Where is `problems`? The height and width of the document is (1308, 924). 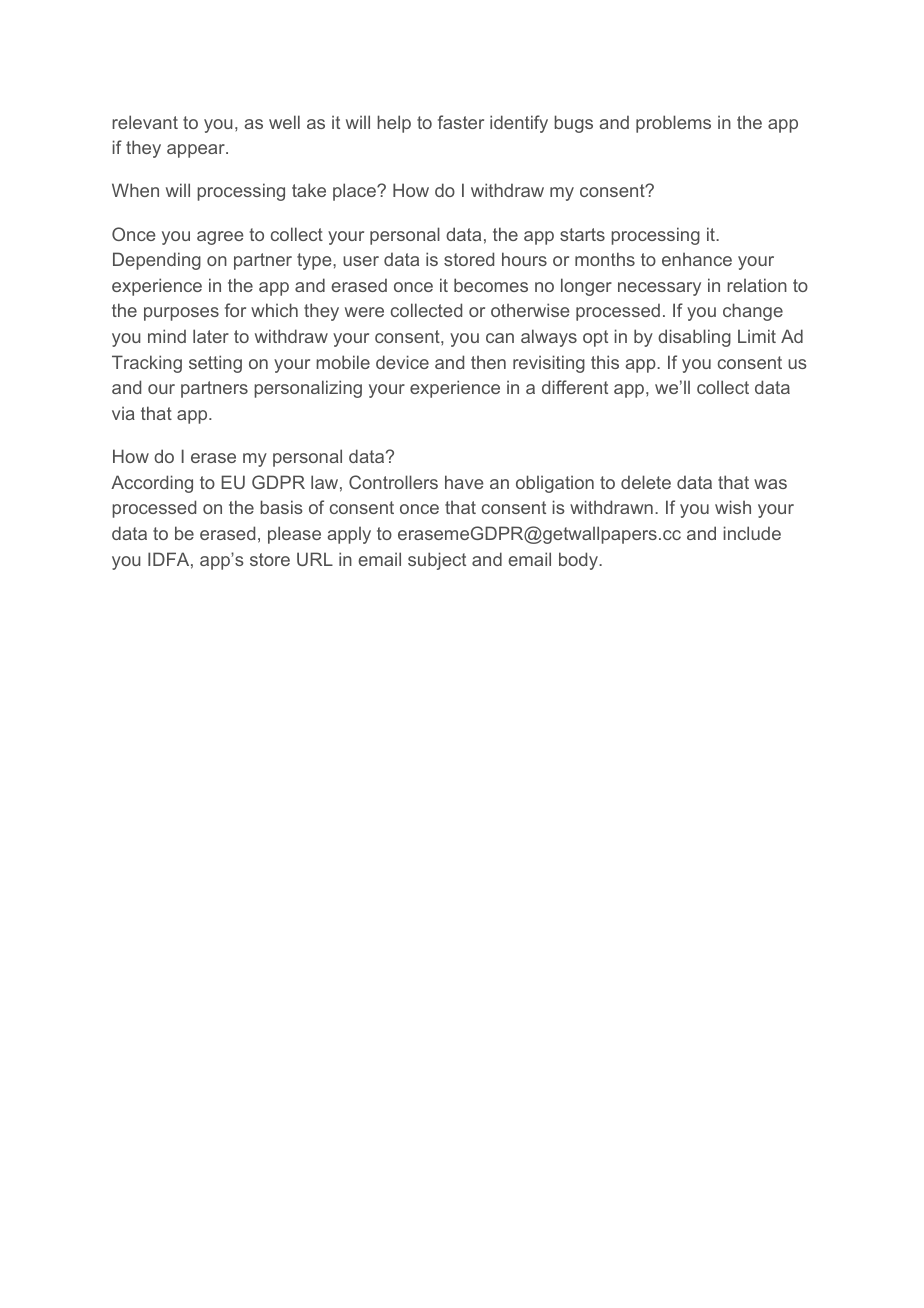
problems is located at coordinates (673, 124).
